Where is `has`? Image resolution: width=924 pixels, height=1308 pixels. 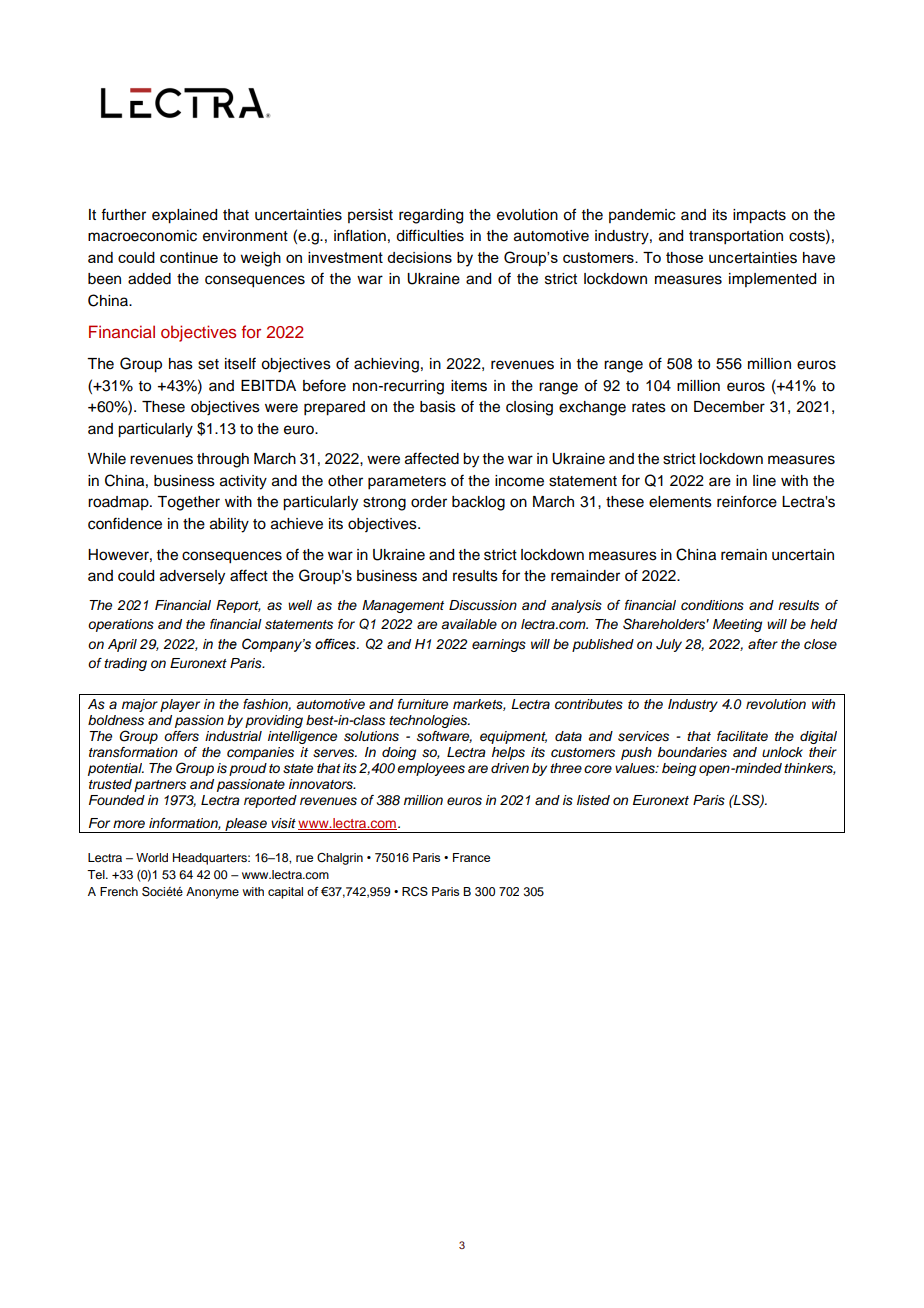
has is located at coordinates (181, 364).
